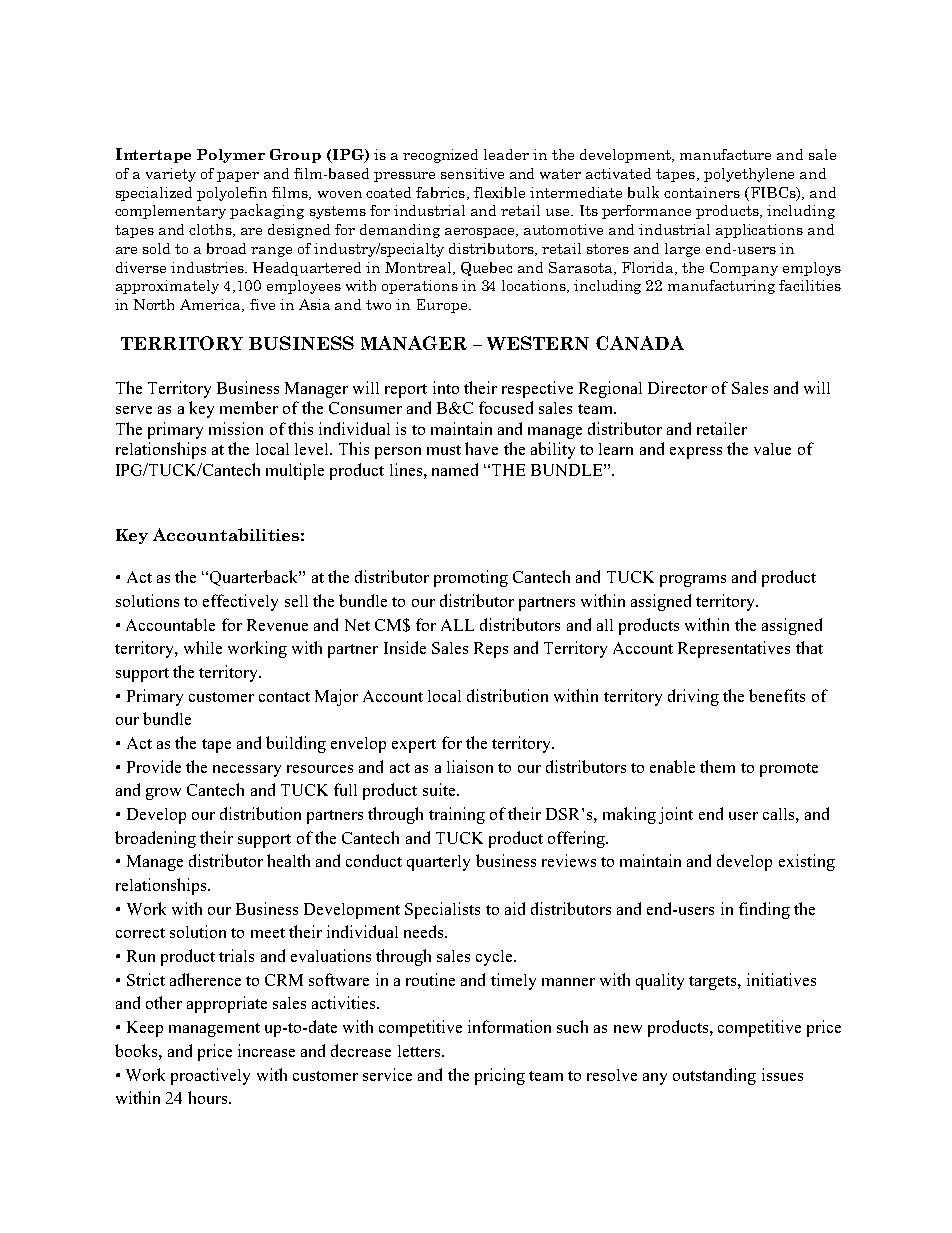 The width and height of the document is (952, 1233). What do you see at coordinates (414, 746) in the document?
I see `expert` at bounding box center [414, 746].
